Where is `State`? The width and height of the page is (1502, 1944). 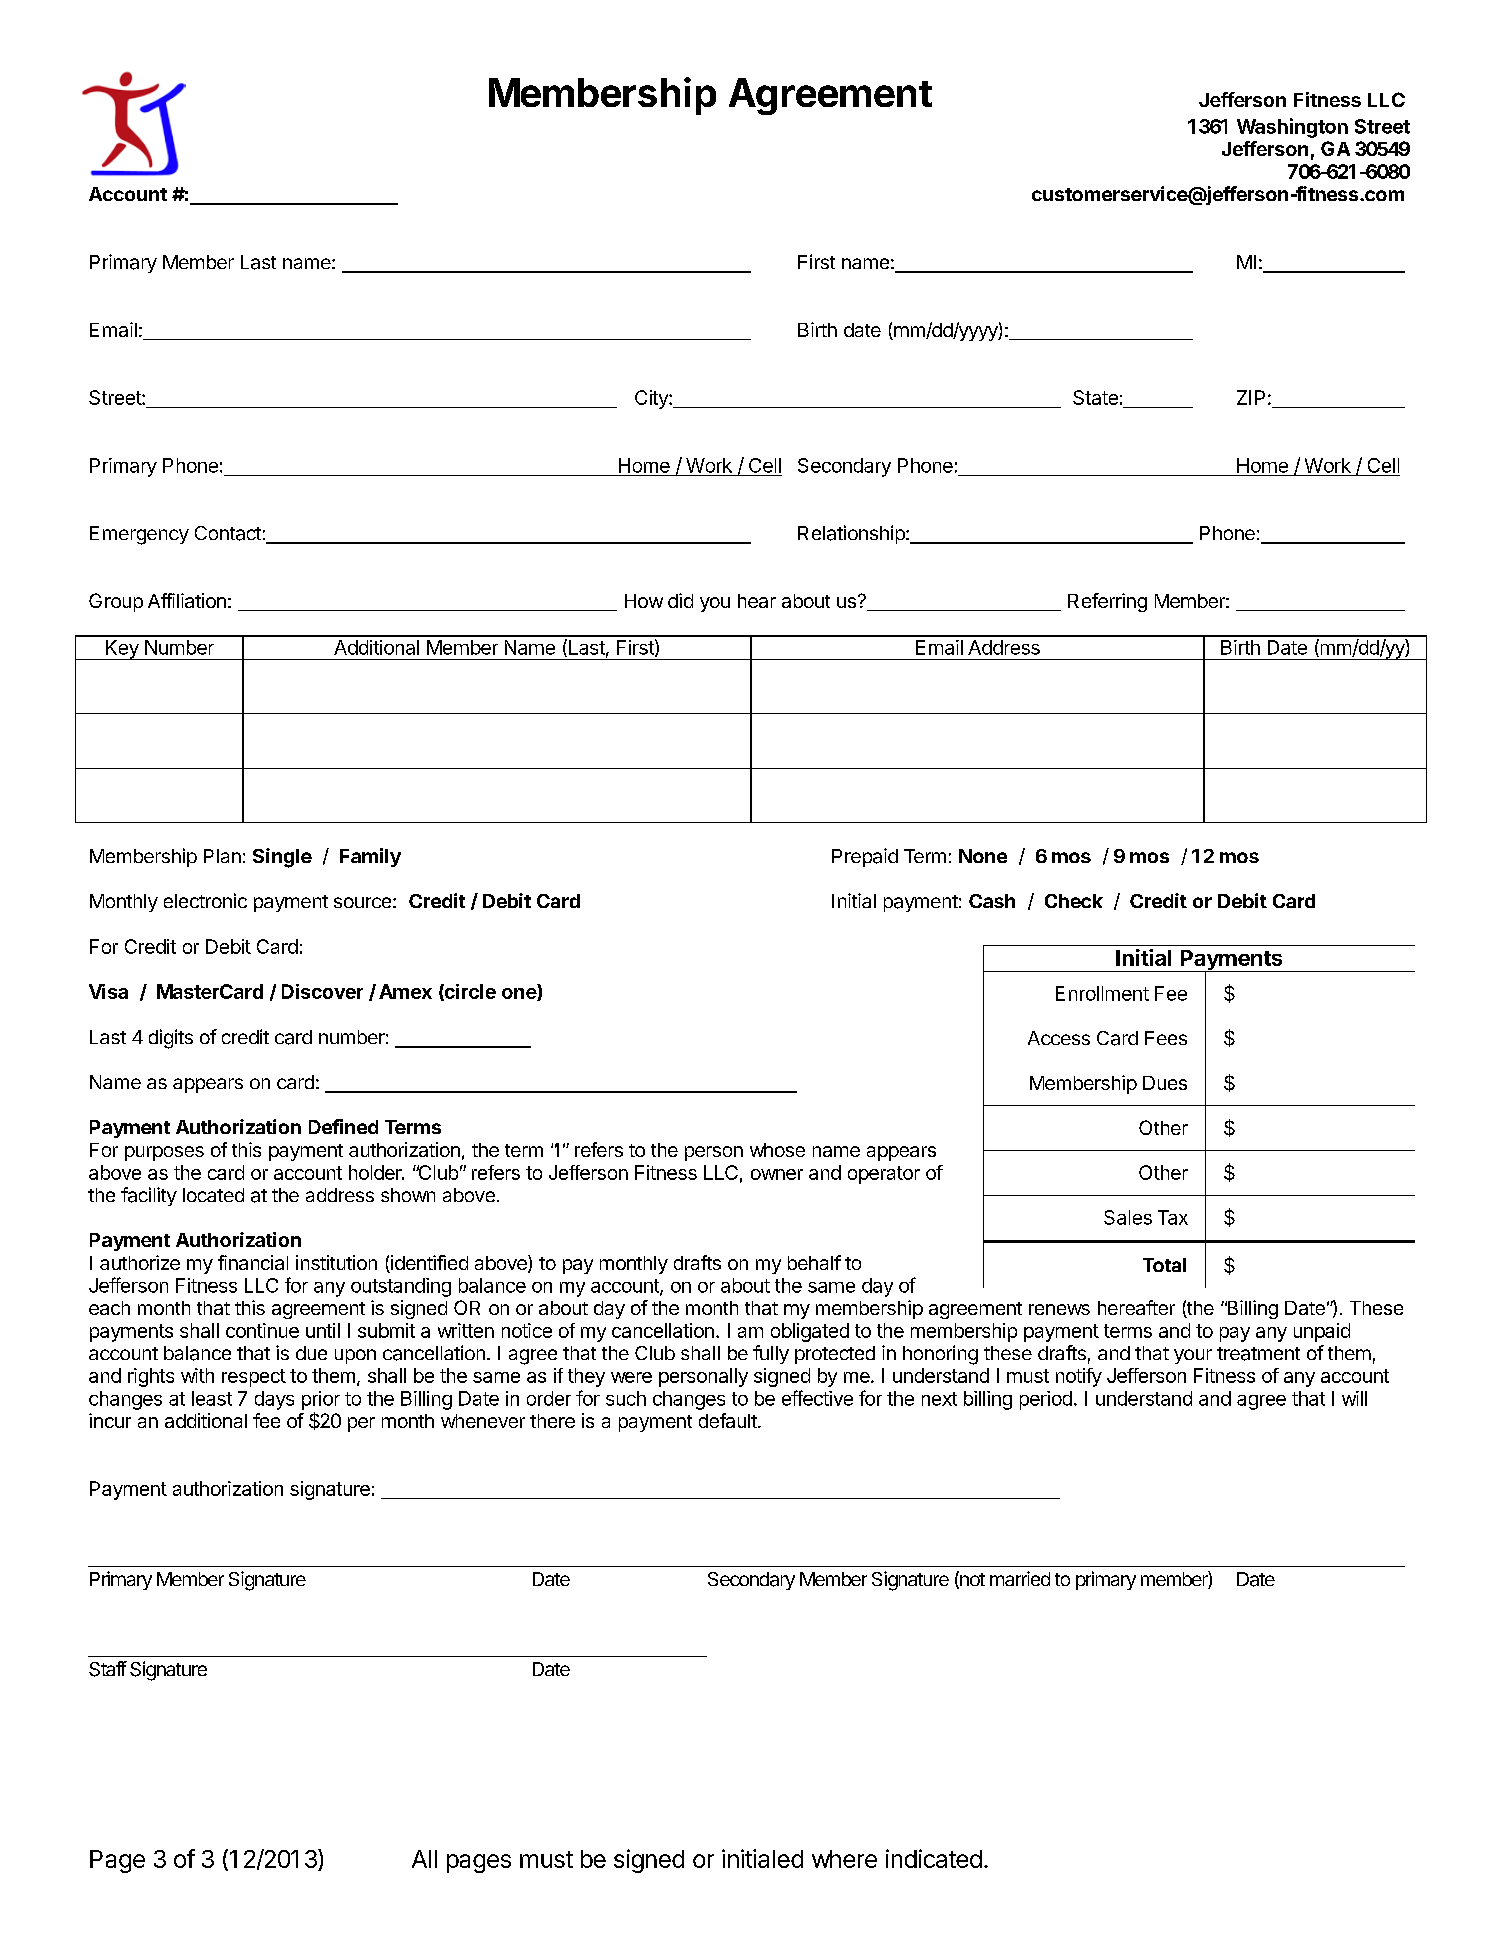
State is located at coordinates (1095, 397).
